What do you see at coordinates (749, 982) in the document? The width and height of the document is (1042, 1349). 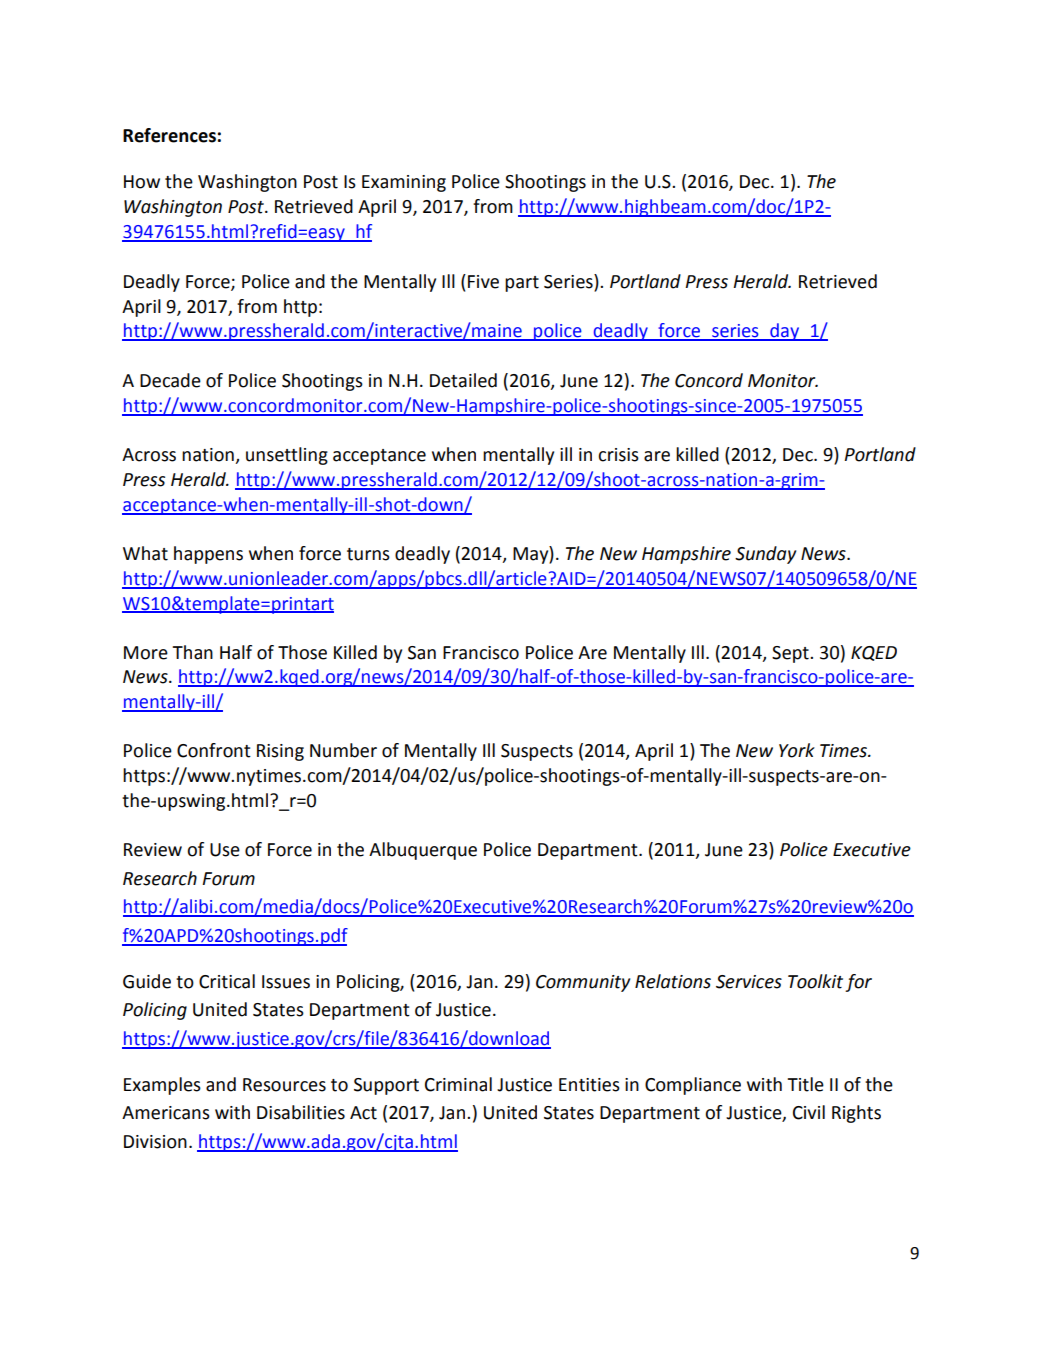 I see `Services` at bounding box center [749, 982].
